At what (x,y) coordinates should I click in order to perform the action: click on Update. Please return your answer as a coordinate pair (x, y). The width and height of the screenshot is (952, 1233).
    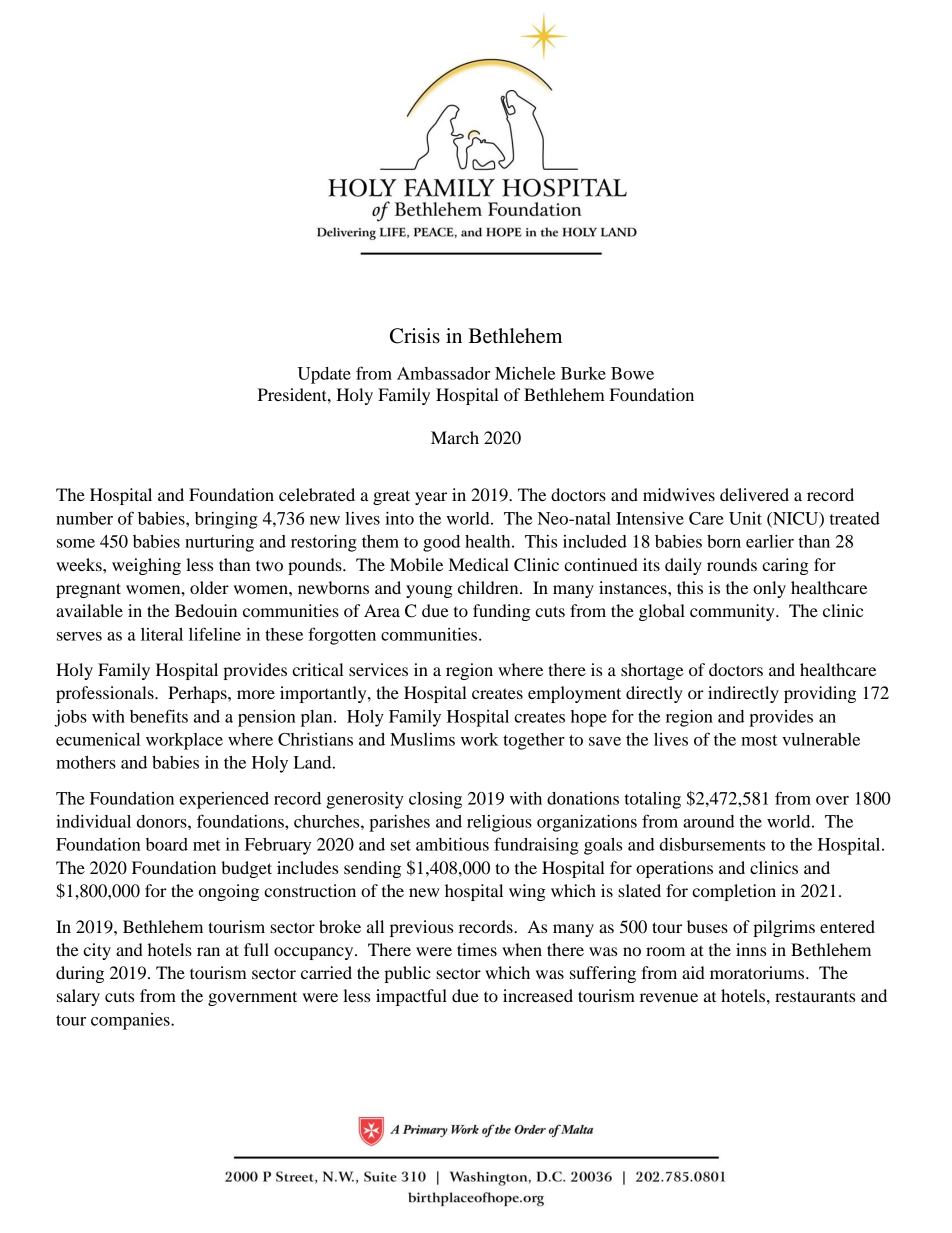
    Looking at the image, I should click on (324, 375).
